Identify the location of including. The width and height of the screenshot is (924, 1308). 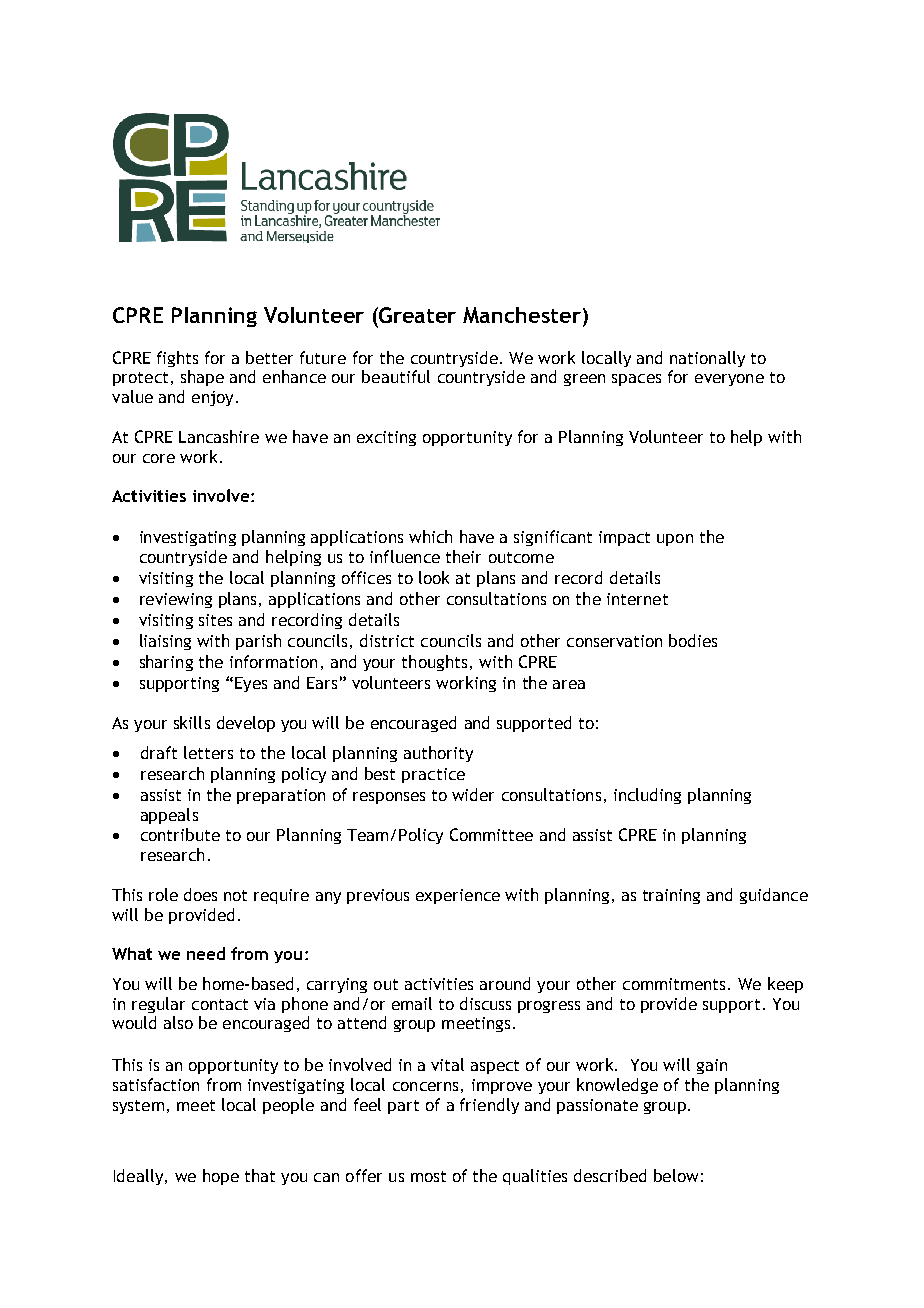
(647, 796).
